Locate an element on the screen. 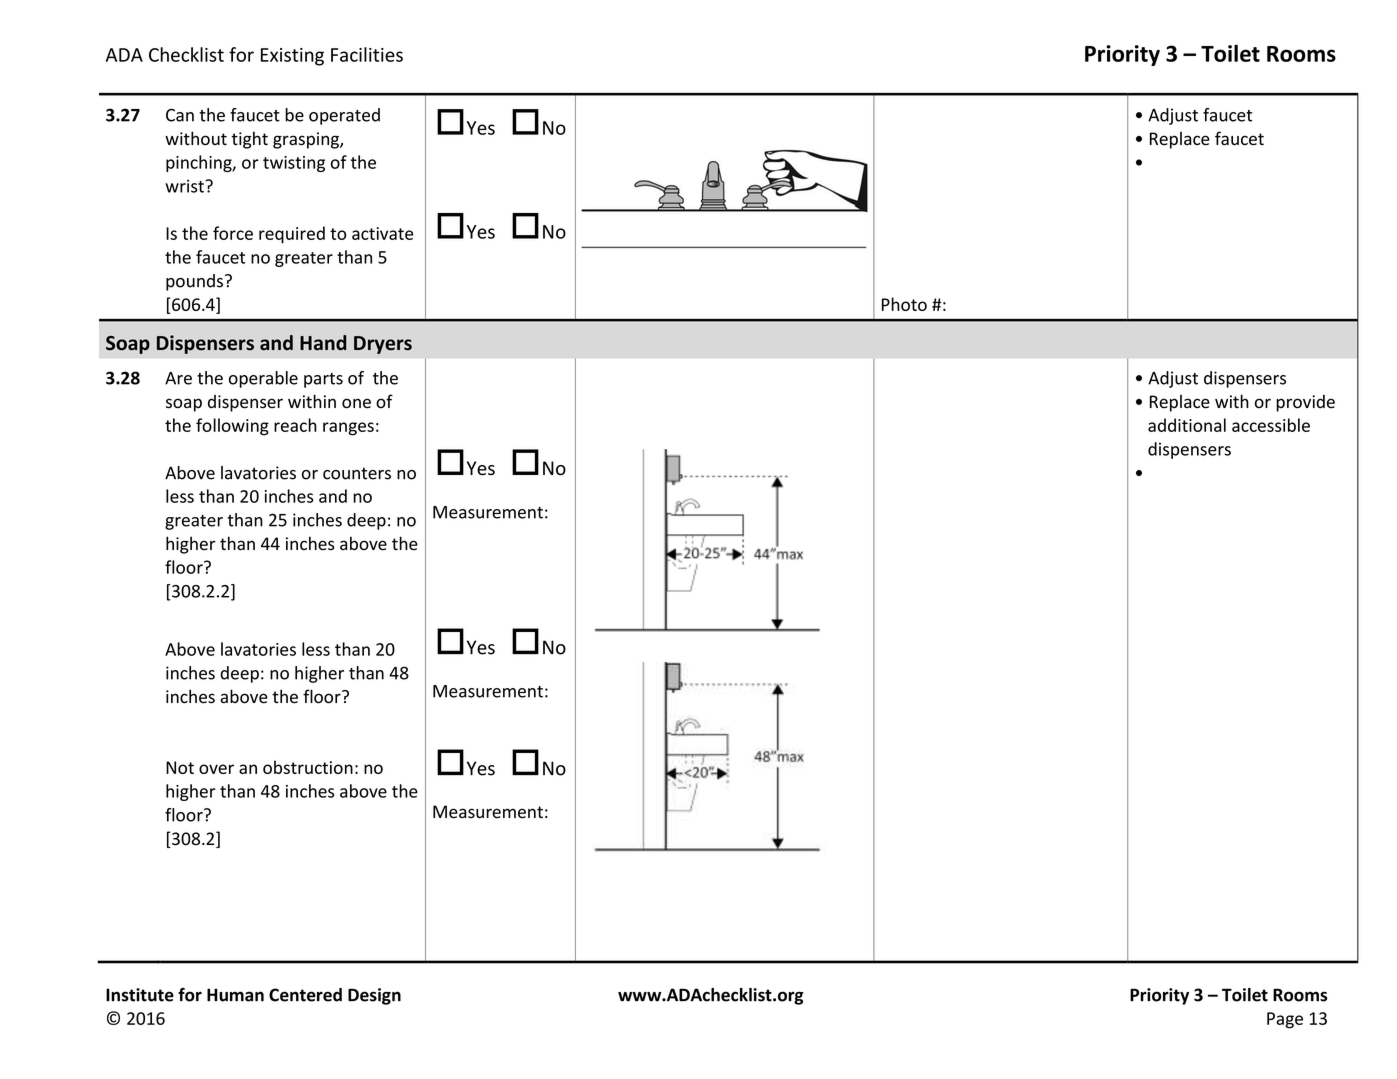 The height and width of the screenshot is (1079, 1397). additional is located at coordinates (1187, 425).
